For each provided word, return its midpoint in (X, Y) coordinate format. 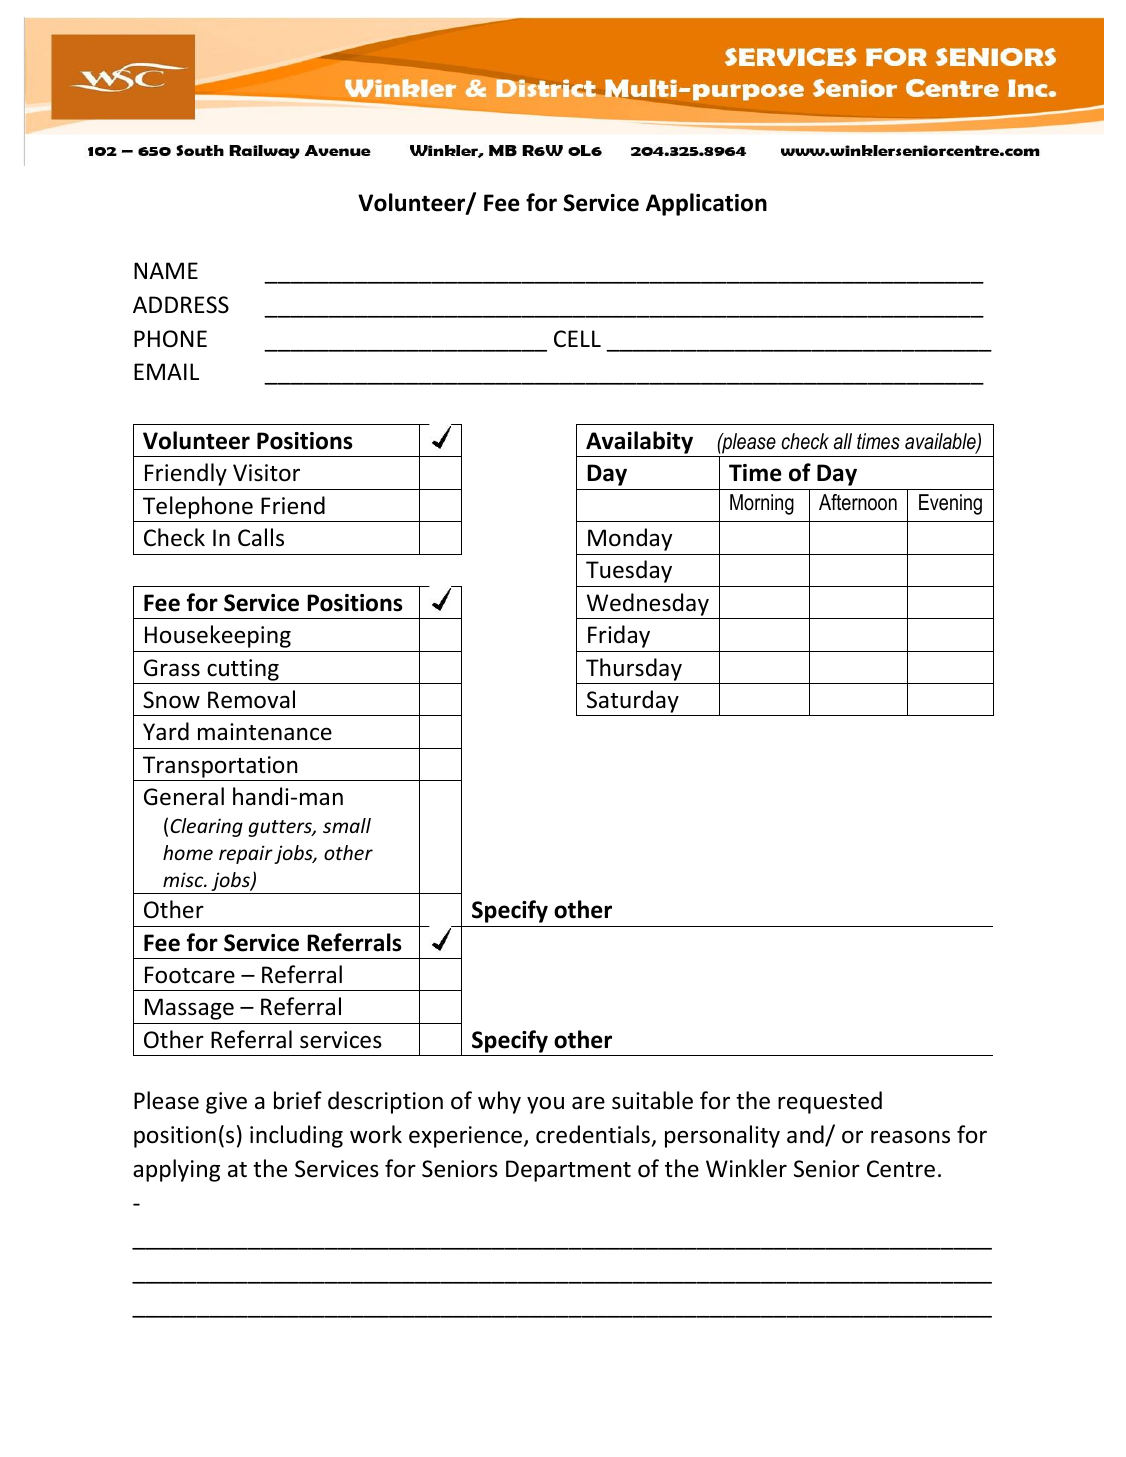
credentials (593, 1134)
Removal (251, 699)
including (296, 1136)
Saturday (632, 703)
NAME (166, 270)
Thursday (634, 669)
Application (706, 204)
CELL (577, 338)
